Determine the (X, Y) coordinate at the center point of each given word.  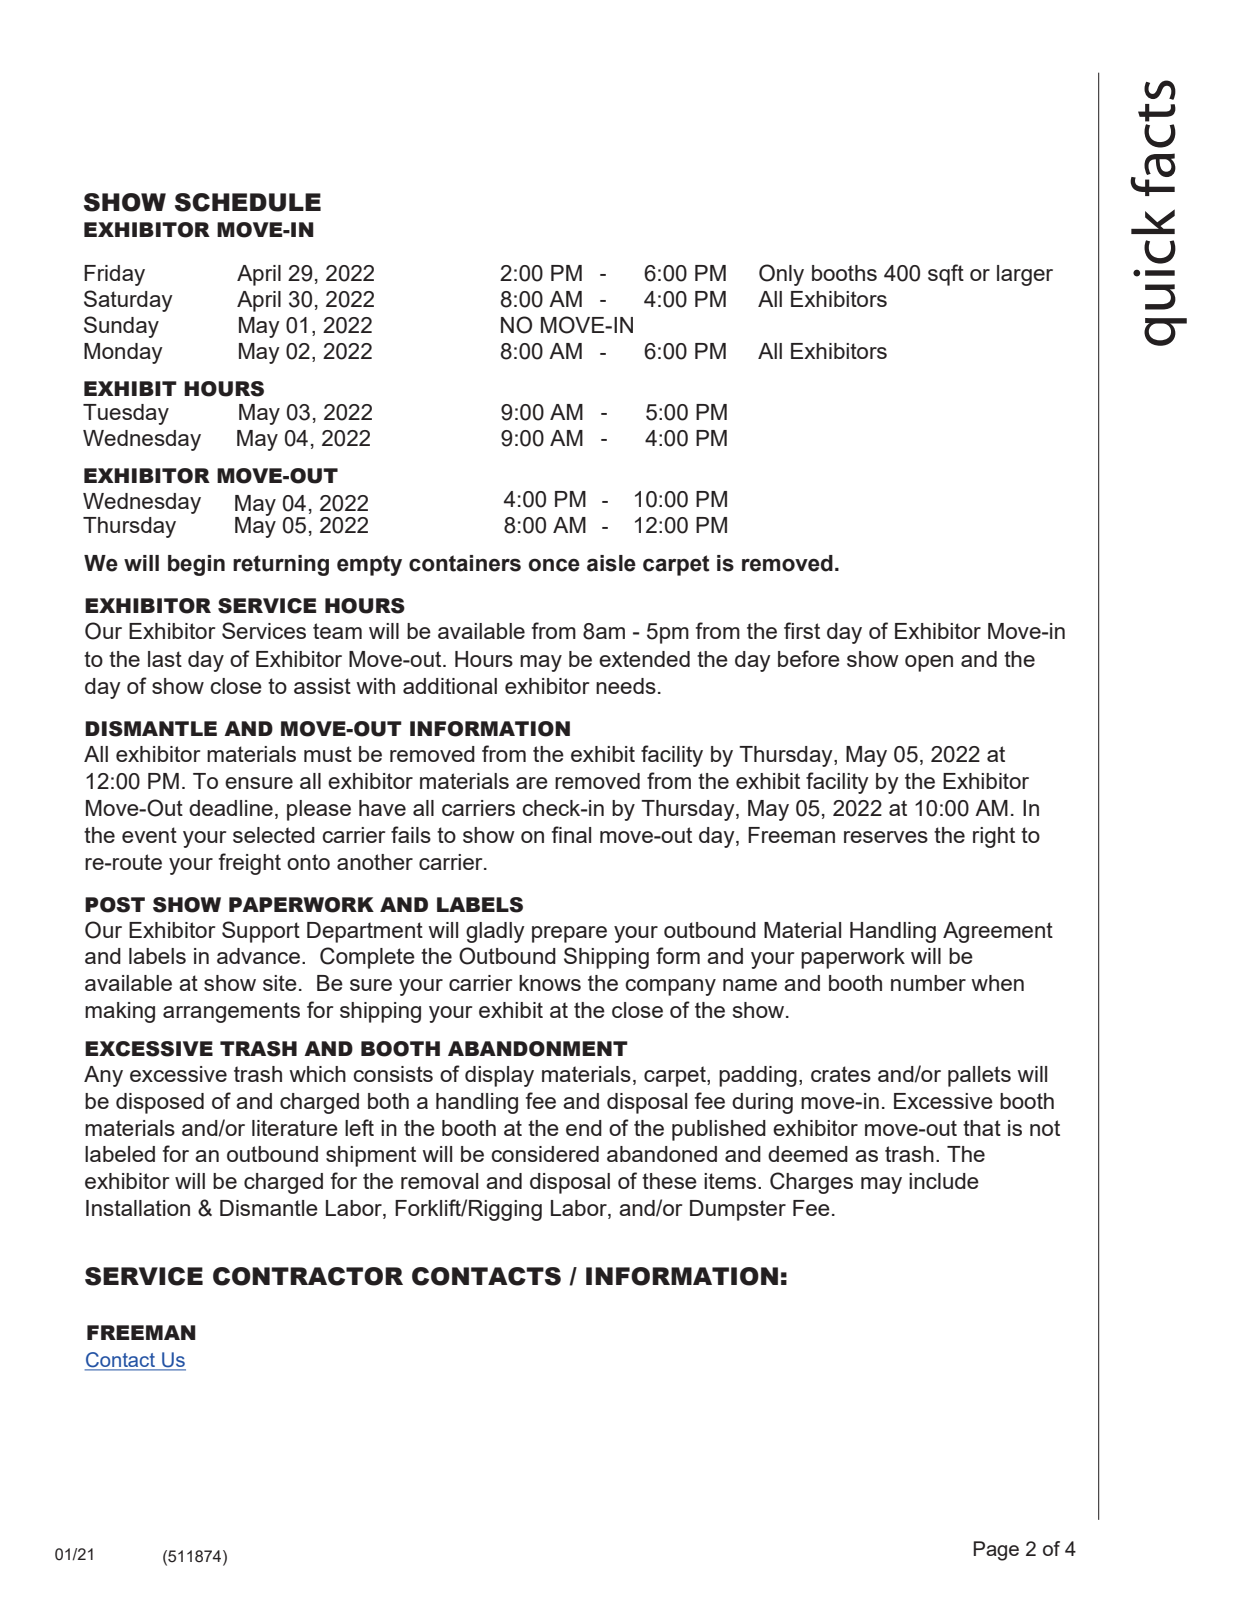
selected (274, 835)
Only (781, 275)
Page (996, 1551)
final (571, 834)
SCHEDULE (248, 202)
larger (1025, 275)
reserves (886, 837)
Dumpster (738, 1210)
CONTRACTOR (308, 1276)
